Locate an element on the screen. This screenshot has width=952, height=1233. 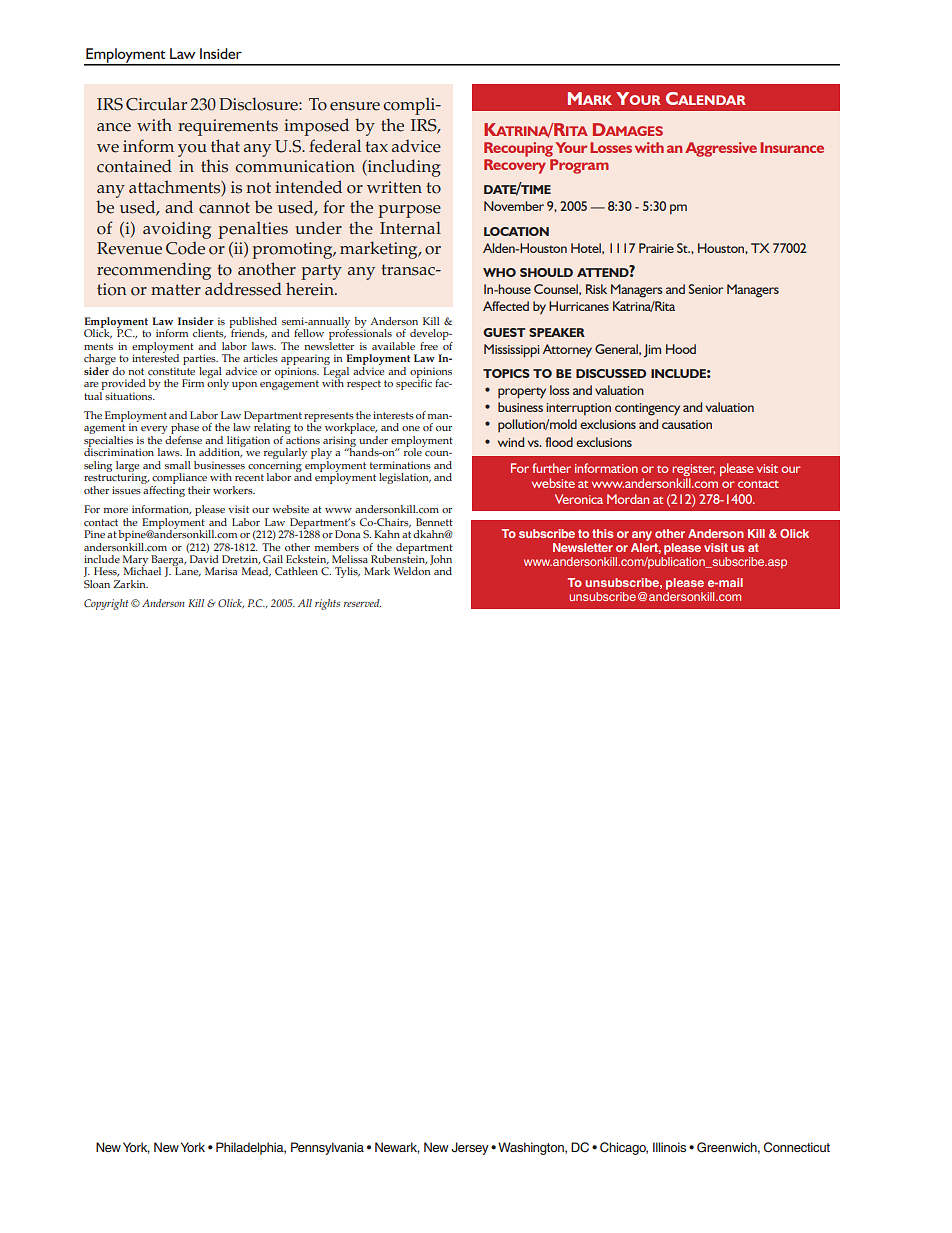
interested is located at coordinates (155, 357).
